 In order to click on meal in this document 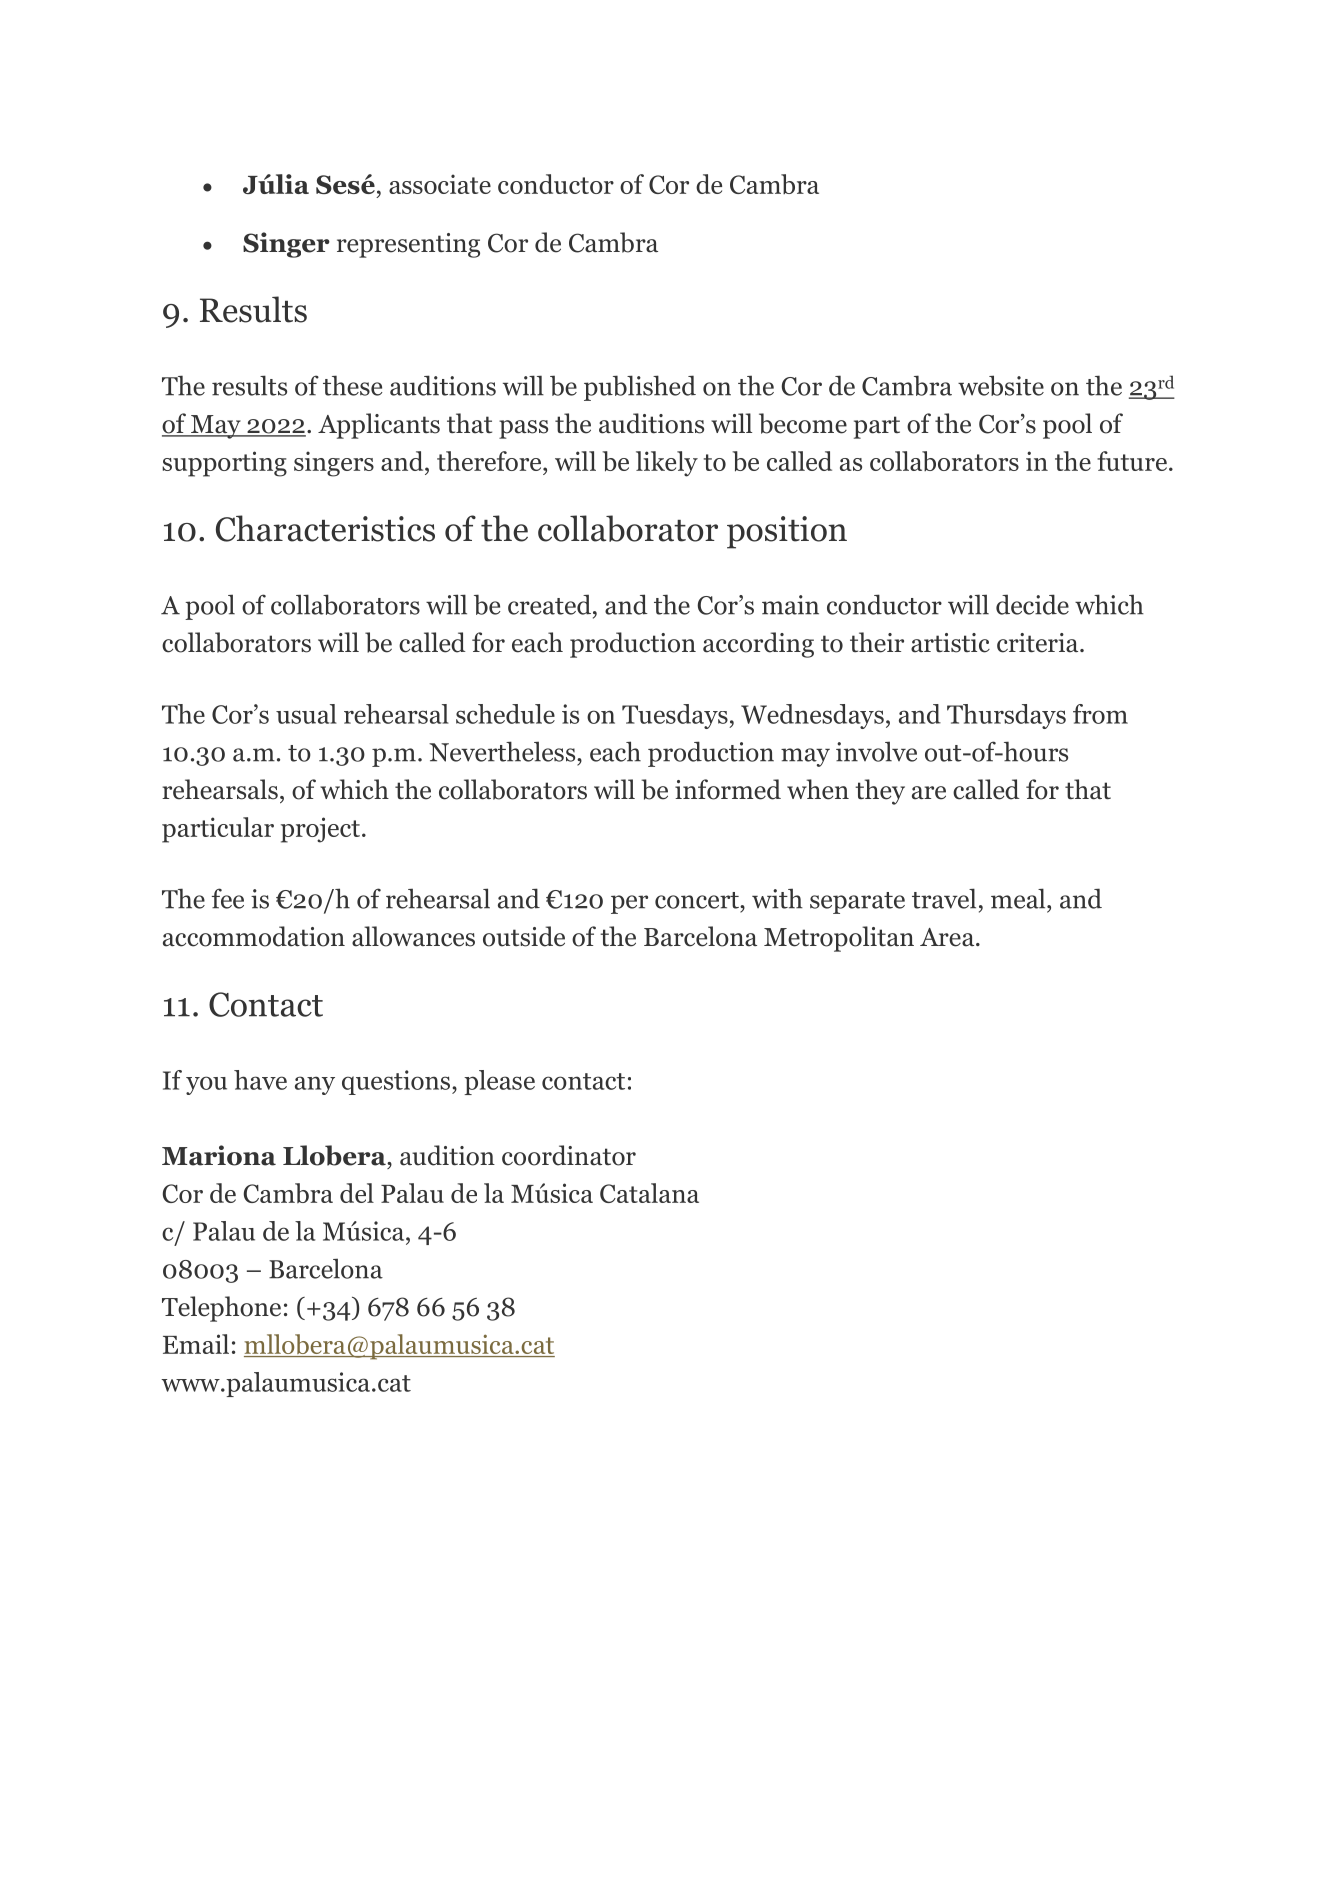, I will do `click(1019, 898)`.
